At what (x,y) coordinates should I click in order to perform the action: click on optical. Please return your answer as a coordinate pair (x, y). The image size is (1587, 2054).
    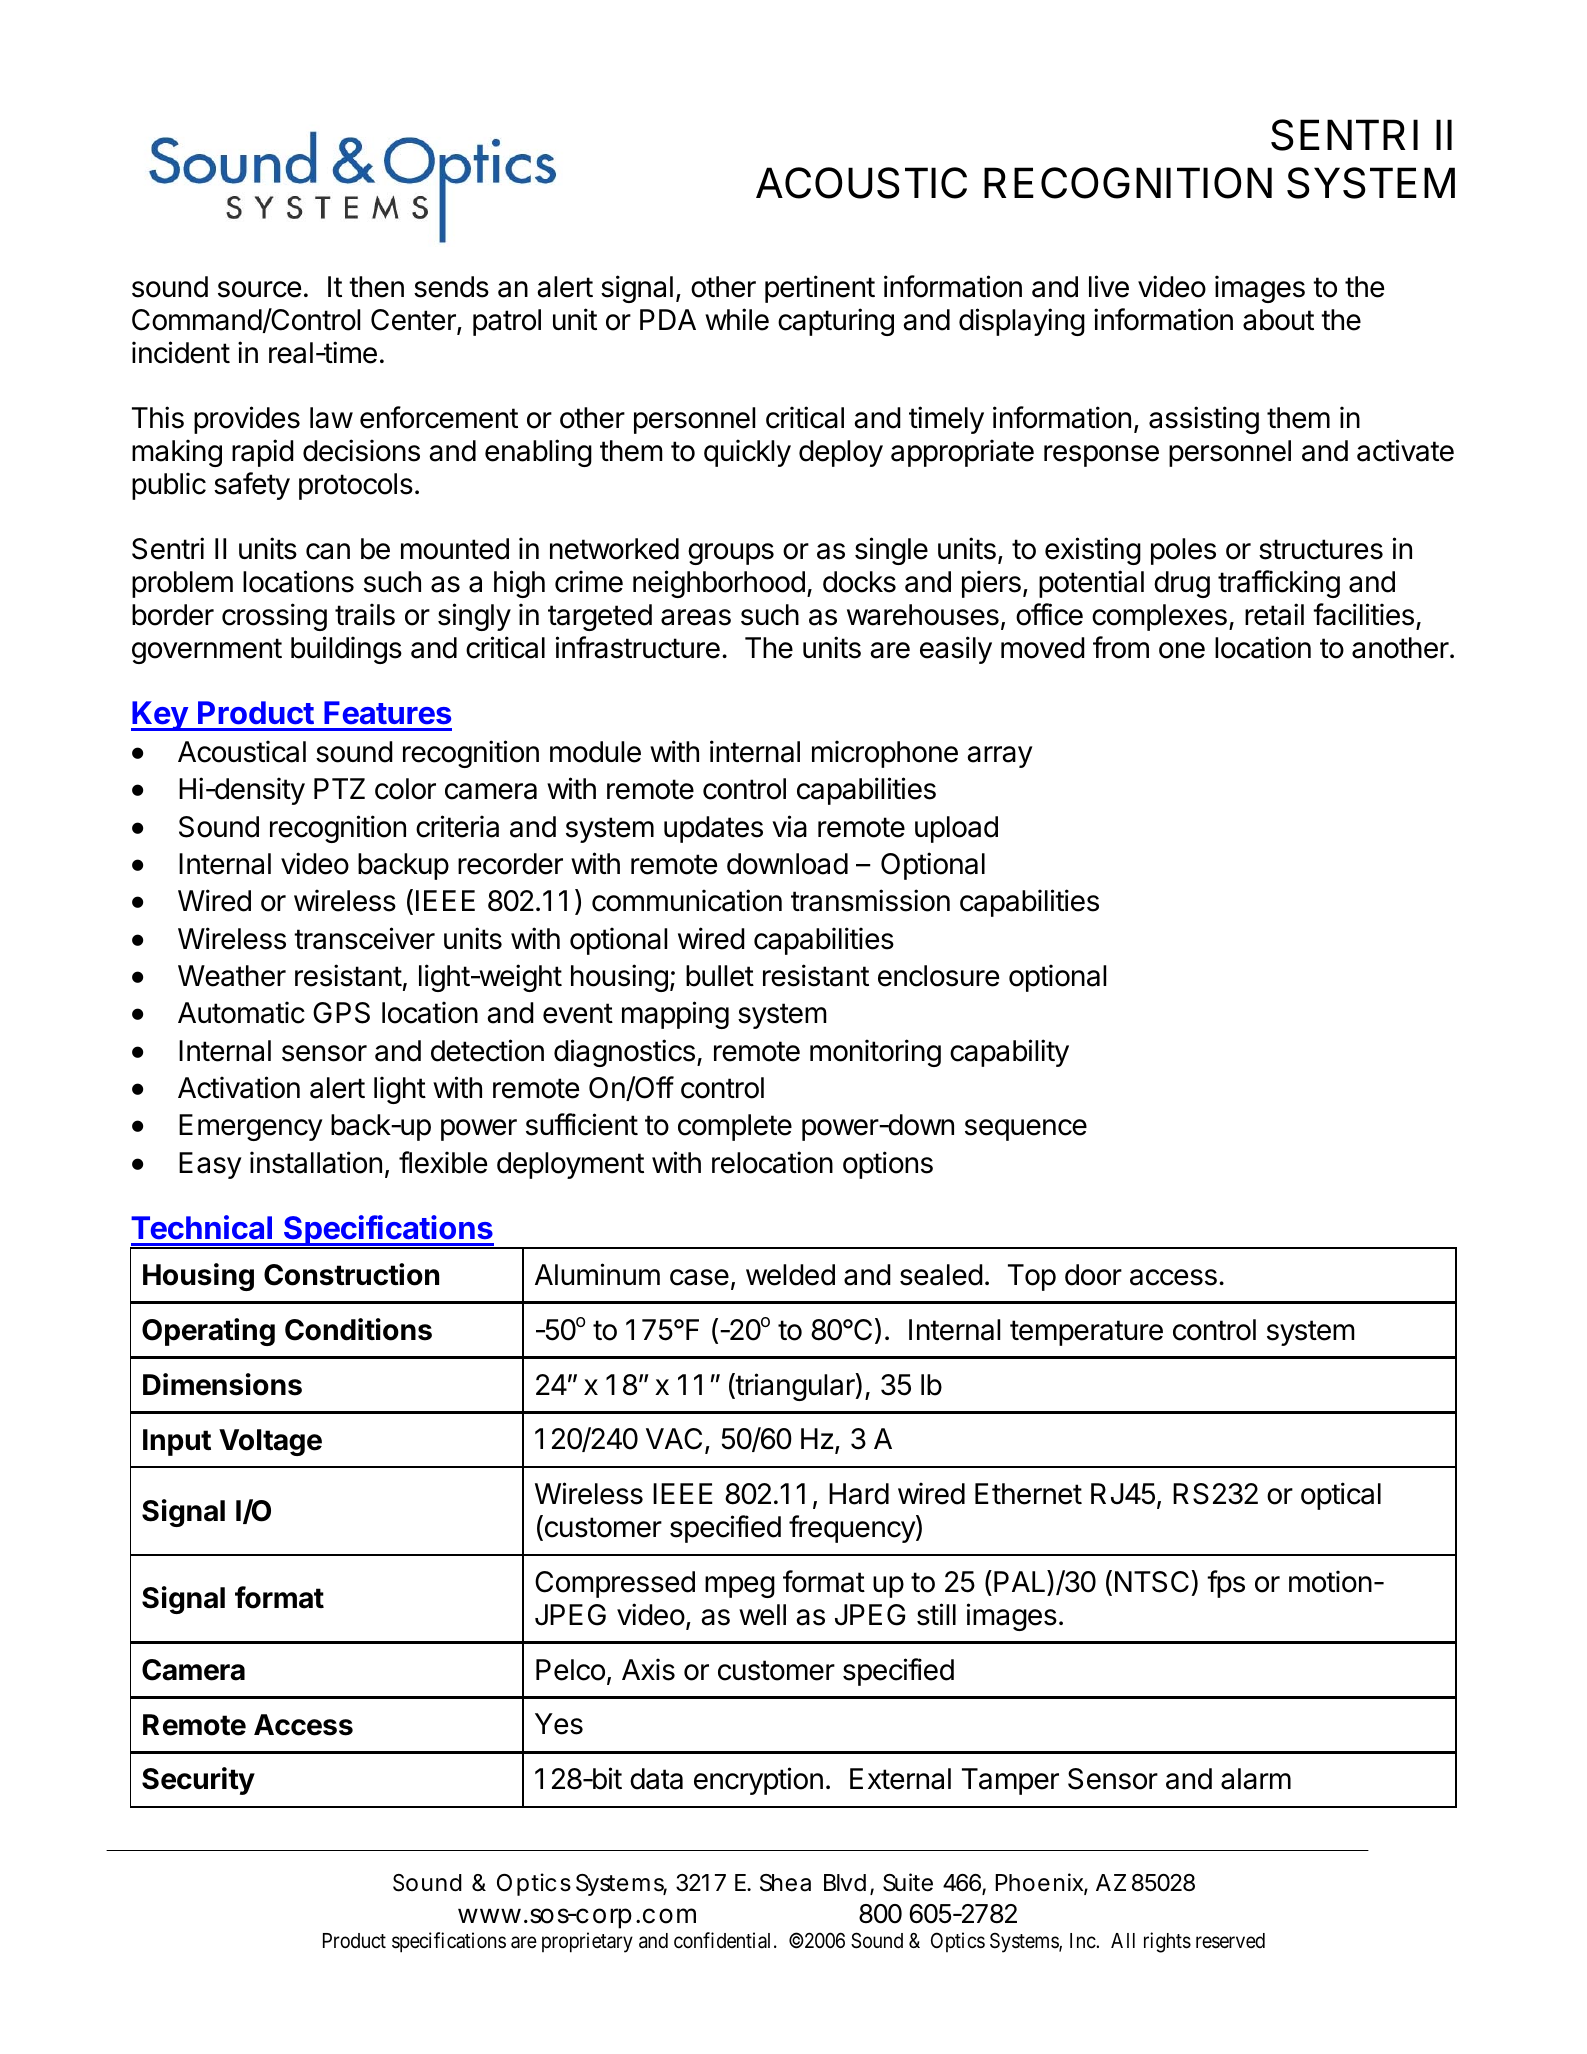
    Looking at the image, I should click on (1341, 1496).
